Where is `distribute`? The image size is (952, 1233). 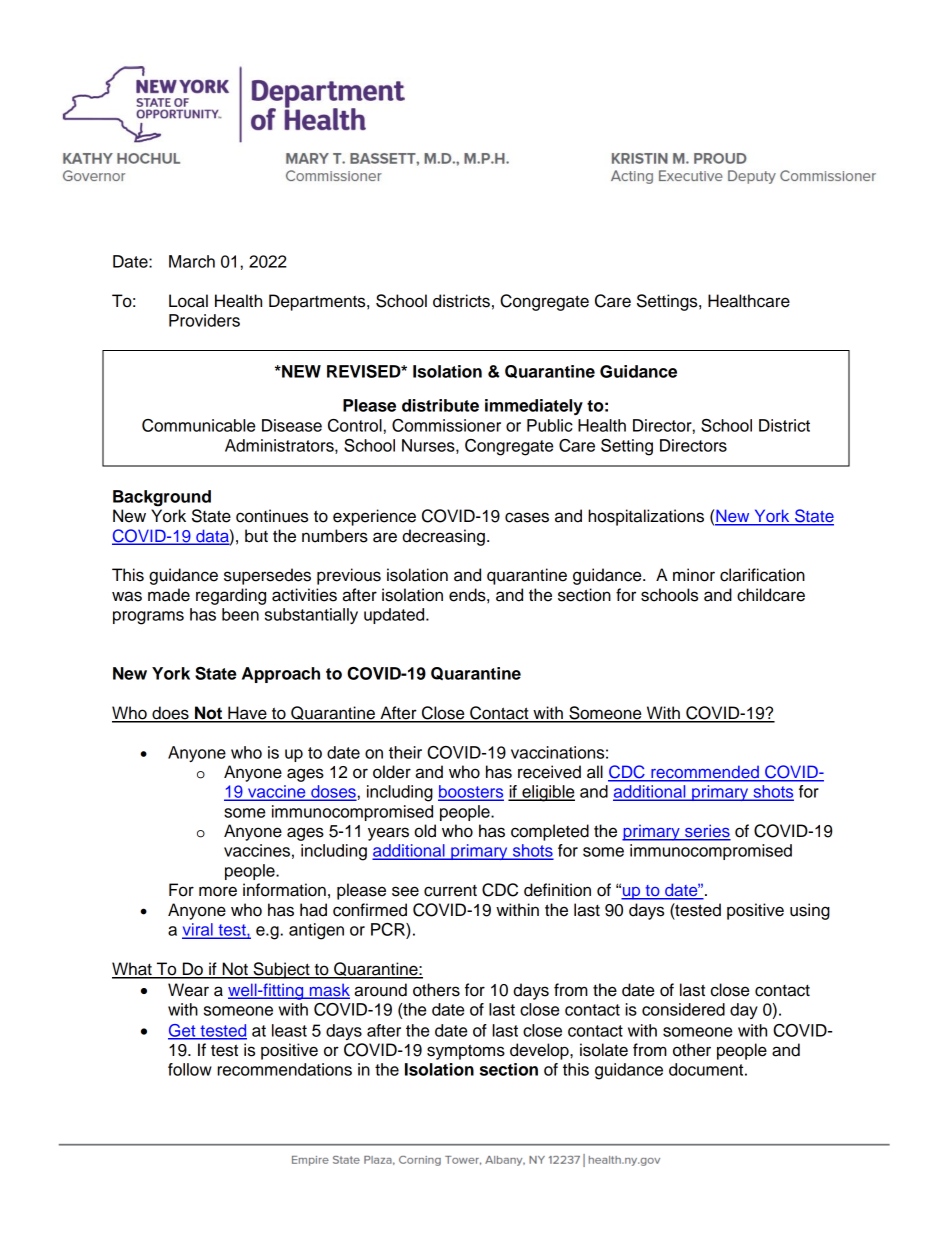
distribute is located at coordinates (440, 405).
